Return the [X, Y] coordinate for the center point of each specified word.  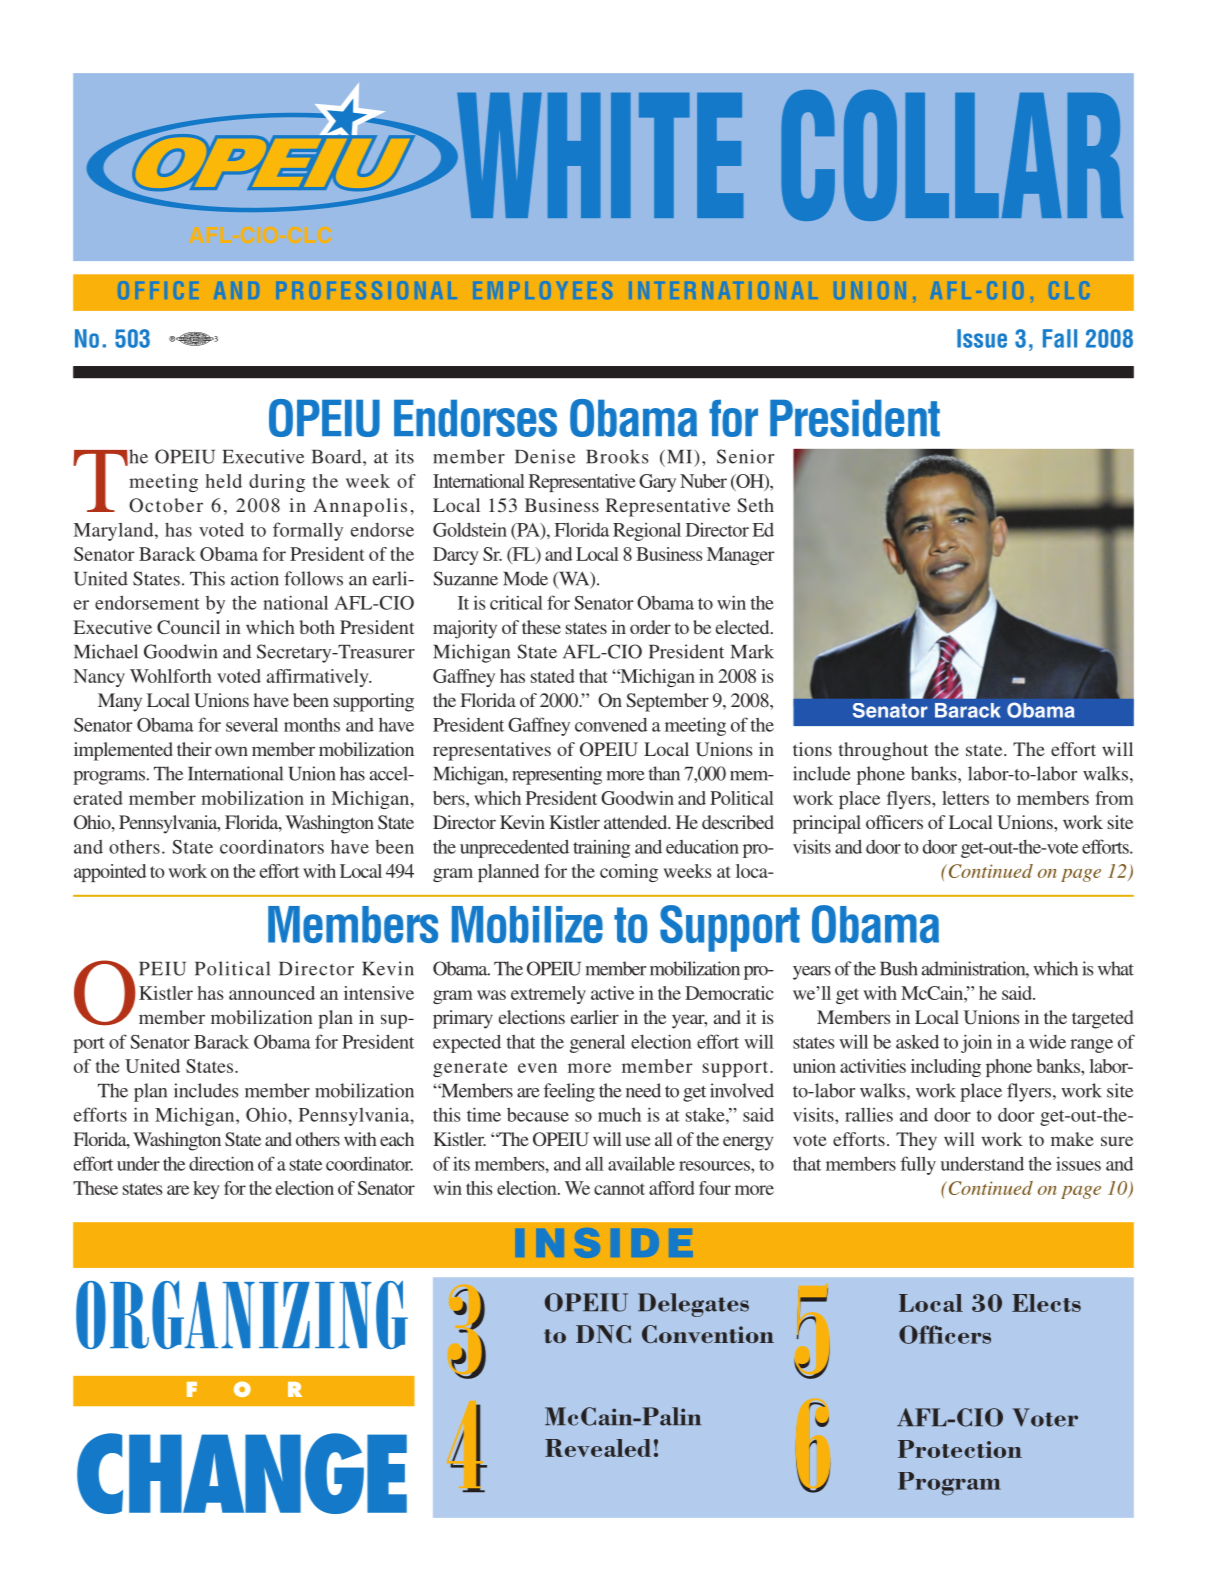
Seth [755, 505]
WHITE [599, 155]
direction [221, 1163]
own [231, 751]
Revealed [598, 1448]
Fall [1060, 338]
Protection [960, 1449]
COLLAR [952, 155]
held [224, 481]
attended [637, 822]
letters [965, 798]
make [1072, 1139]
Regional [647, 532]
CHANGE [242, 1473]
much [619, 1115]
